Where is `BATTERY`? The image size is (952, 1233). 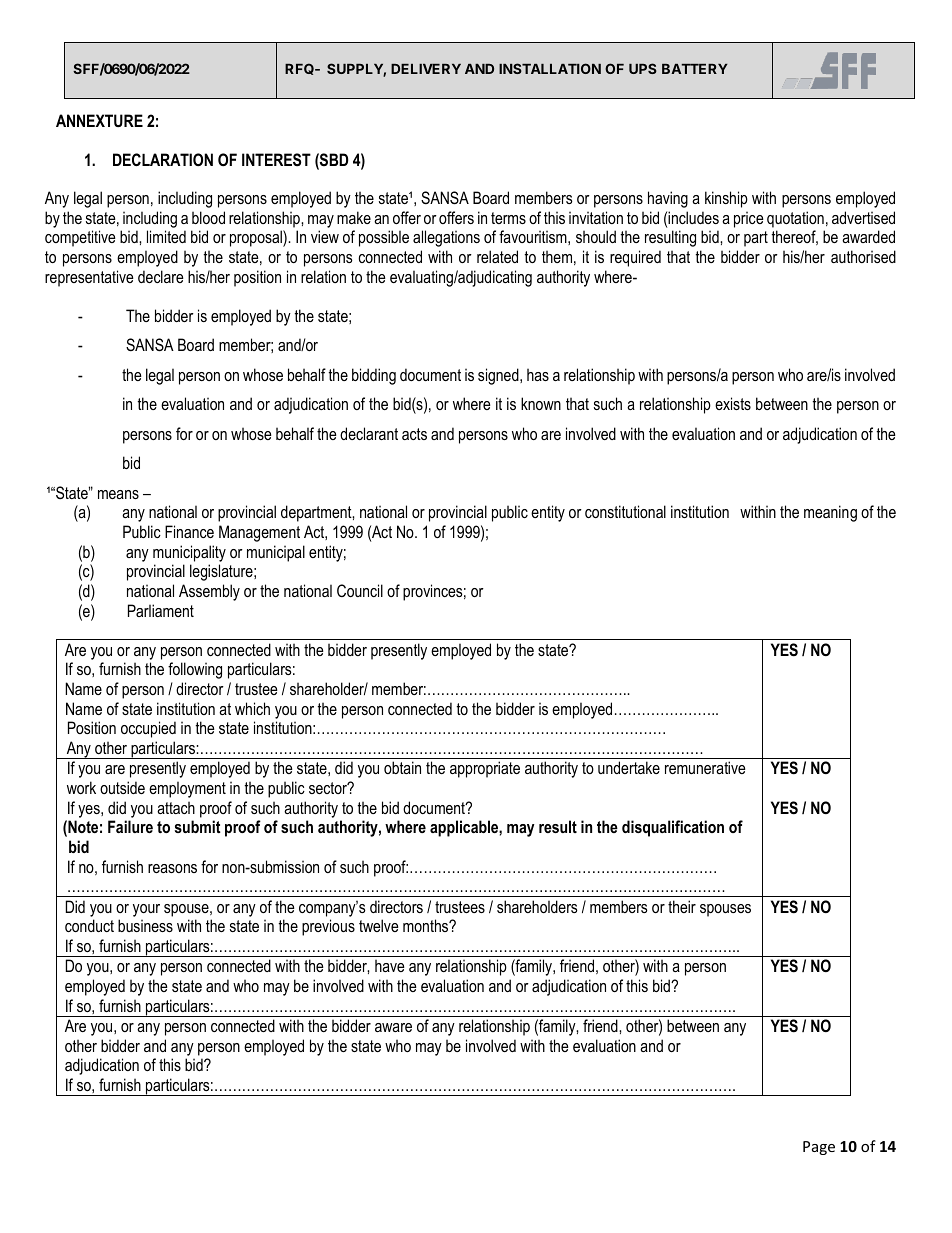 BATTERY is located at coordinates (695, 69).
